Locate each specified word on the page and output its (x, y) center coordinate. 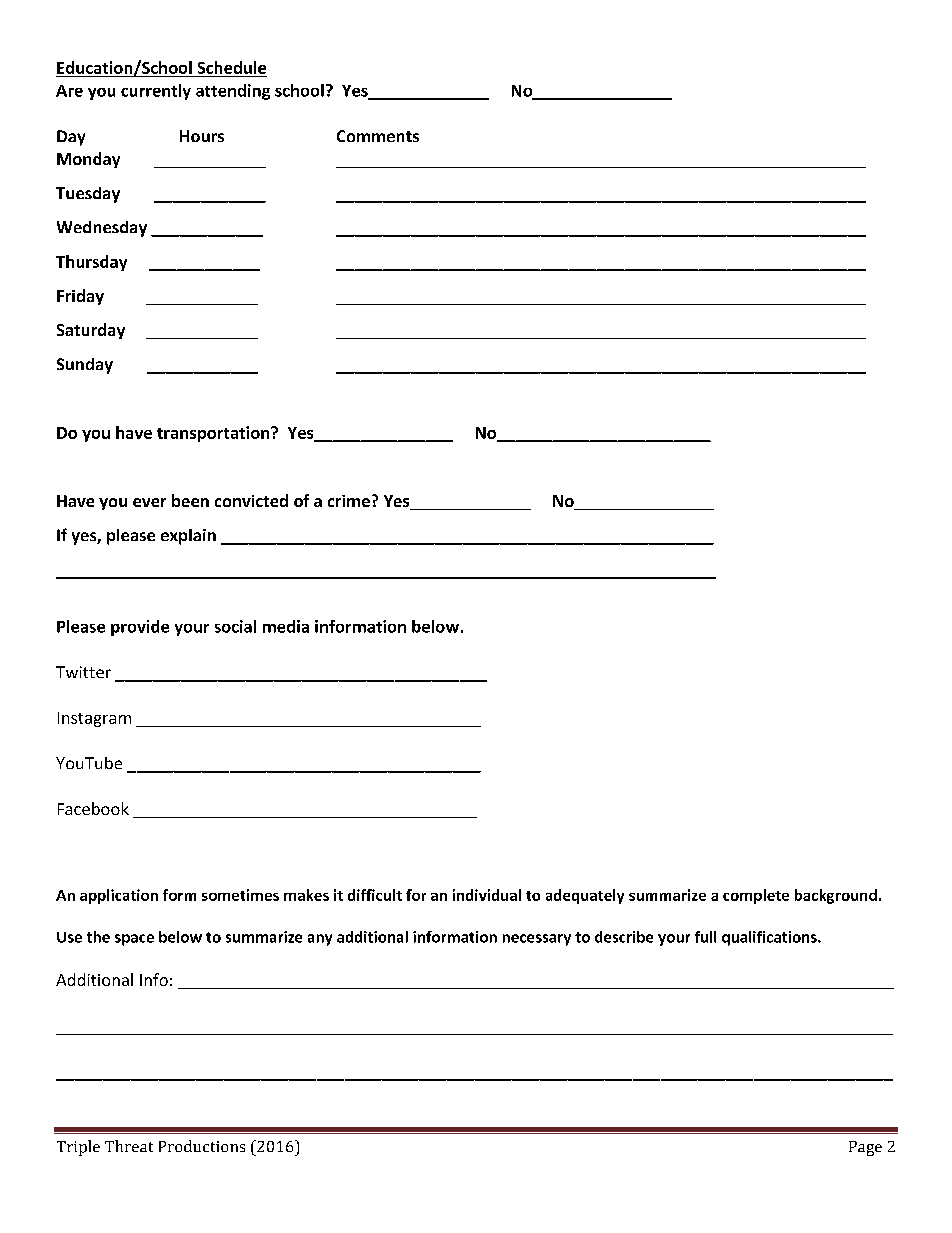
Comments (378, 136)
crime (349, 501)
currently (156, 92)
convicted (251, 500)
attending (233, 92)
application (119, 896)
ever (149, 502)
